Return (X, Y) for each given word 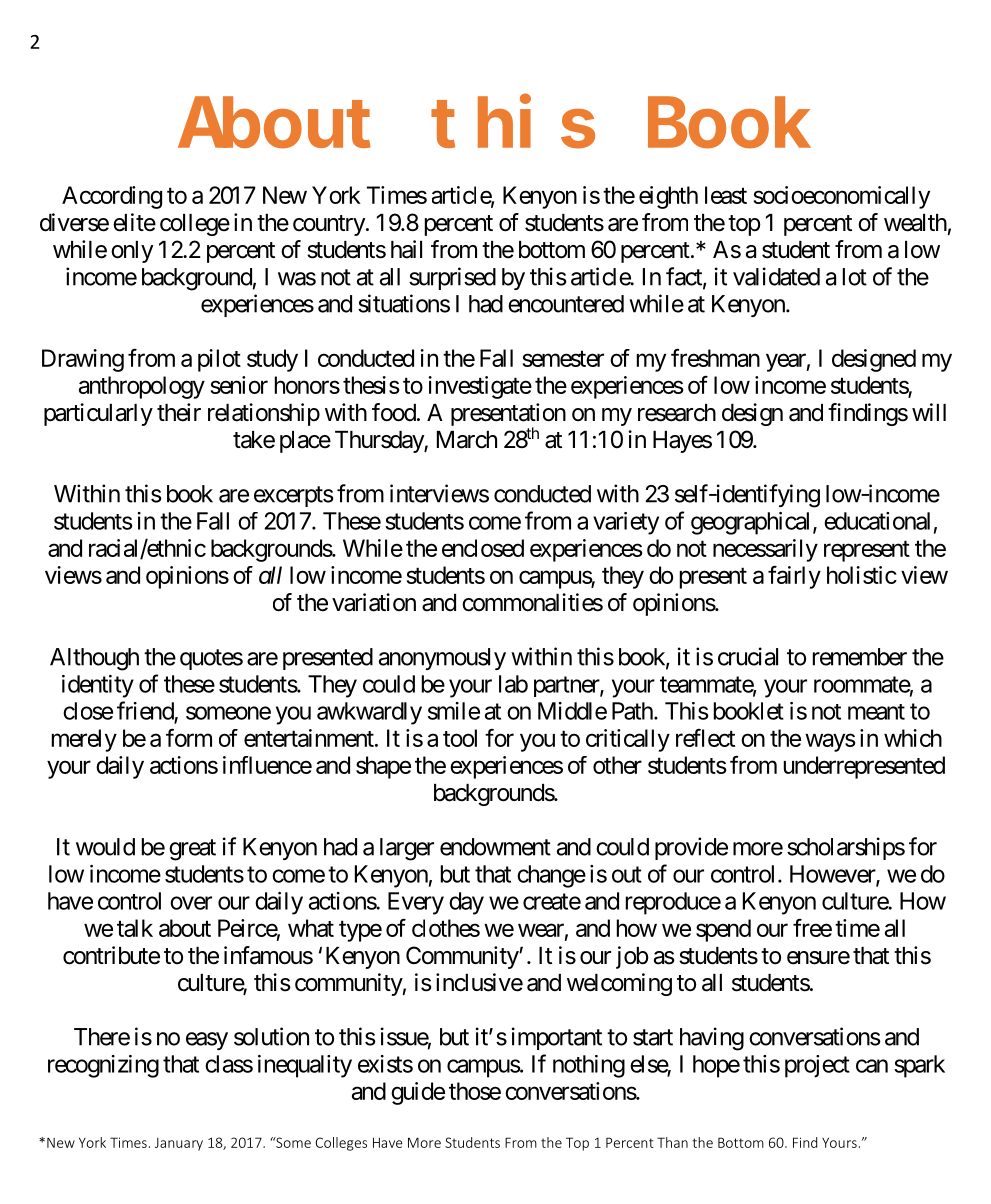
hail (406, 249)
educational (877, 521)
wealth (915, 223)
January (179, 1144)
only (132, 252)
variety (626, 523)
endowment (495, 847)
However (833, 875)
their (179, 412)
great (192, 850)
